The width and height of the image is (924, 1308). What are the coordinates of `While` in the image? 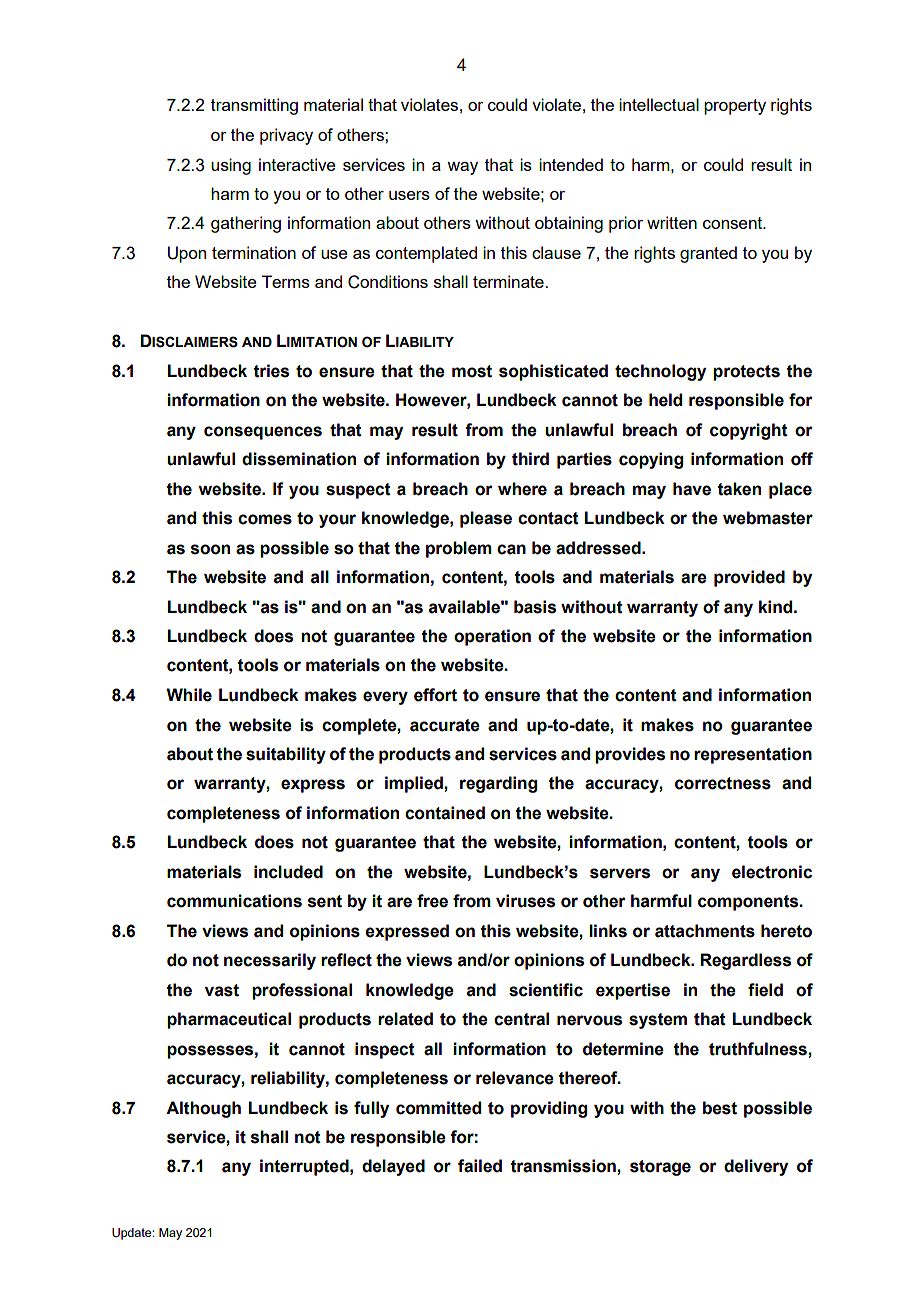 It's located at (189, 695).
